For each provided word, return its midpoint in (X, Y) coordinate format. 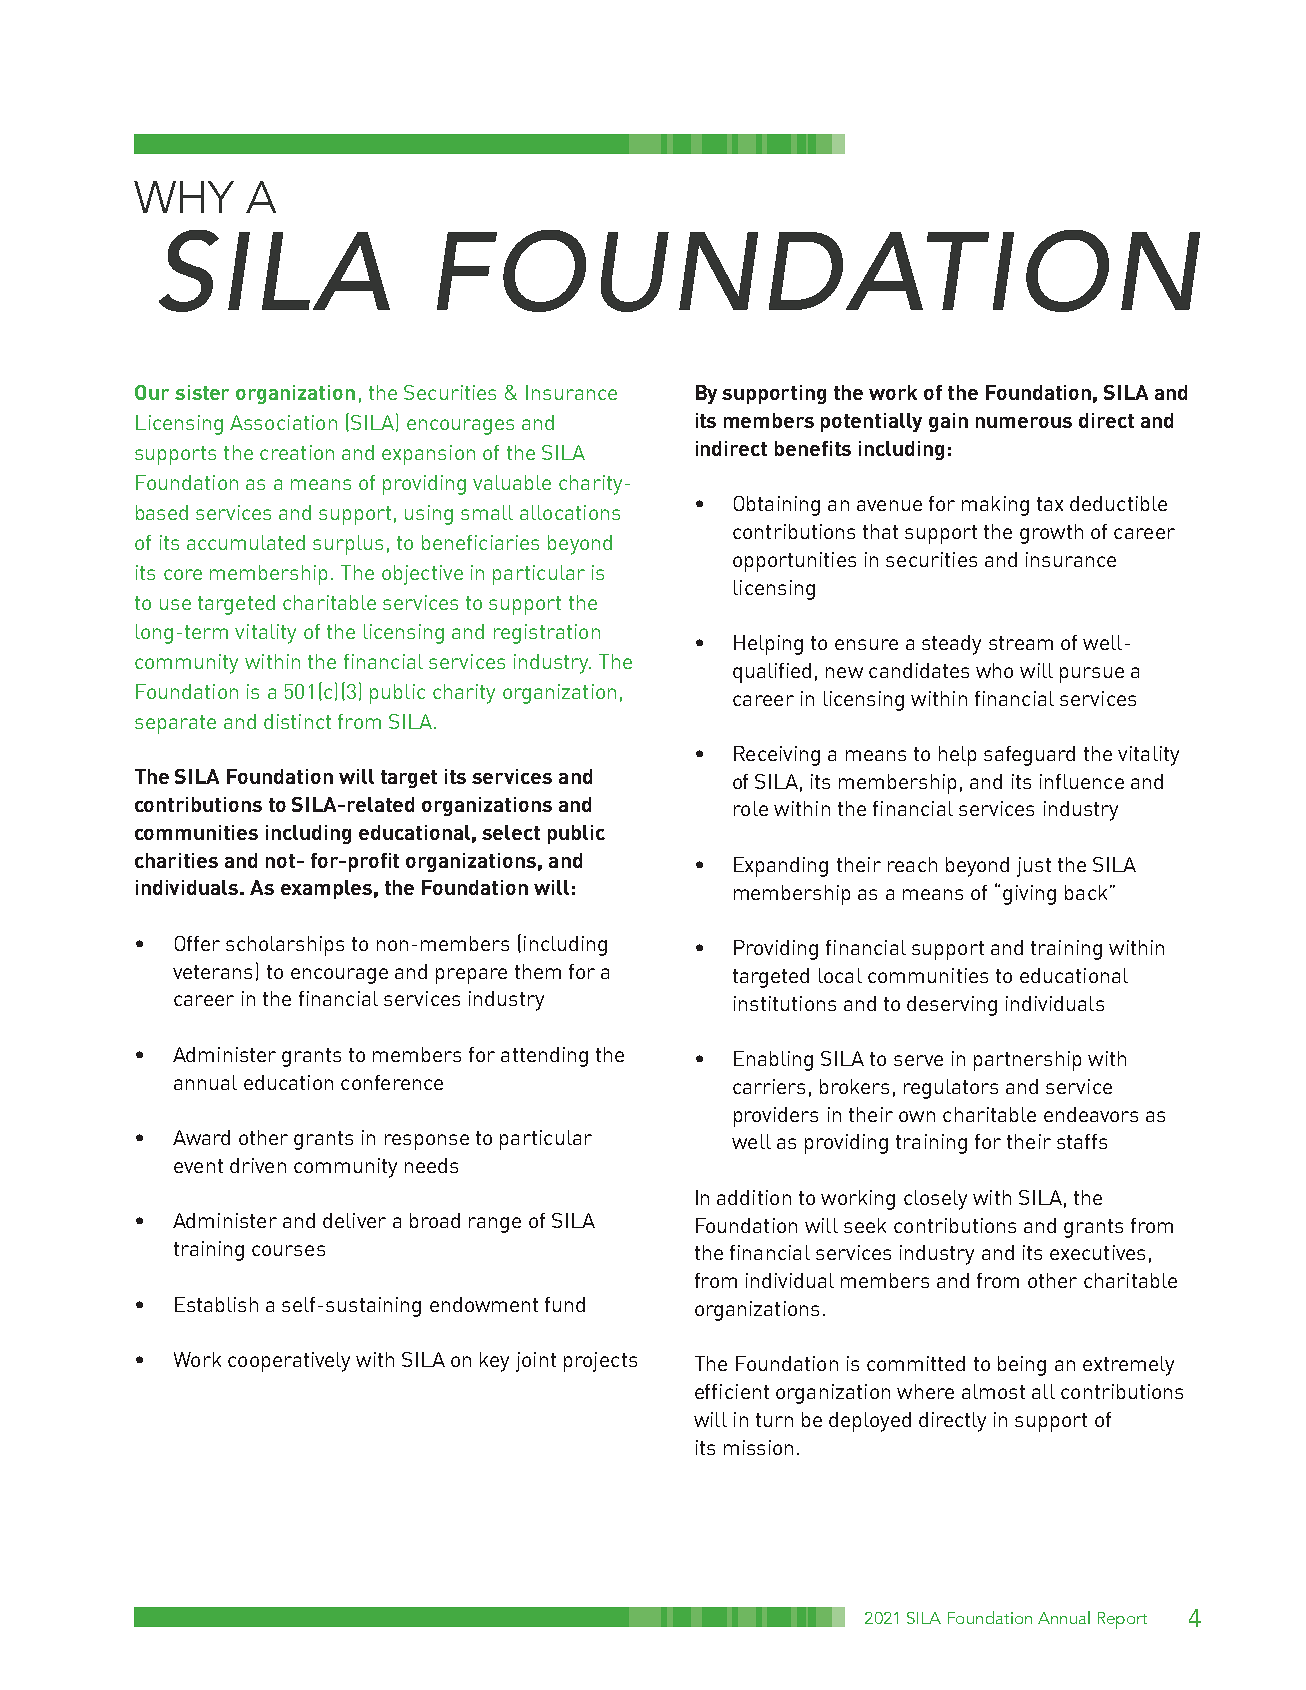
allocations (570, 512)
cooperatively (289, 1362)
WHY (184, 197)
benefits (813, 448)
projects (600, 1362)
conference (392, 1082)
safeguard (1029, 756)
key (494, 1362)
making (995, 506)
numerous (1024, 422)
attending (544, 1057)
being (1022, 1366)
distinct (297, 721)
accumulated (246, 542)
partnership (1027, 1061)
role (751, 808)
